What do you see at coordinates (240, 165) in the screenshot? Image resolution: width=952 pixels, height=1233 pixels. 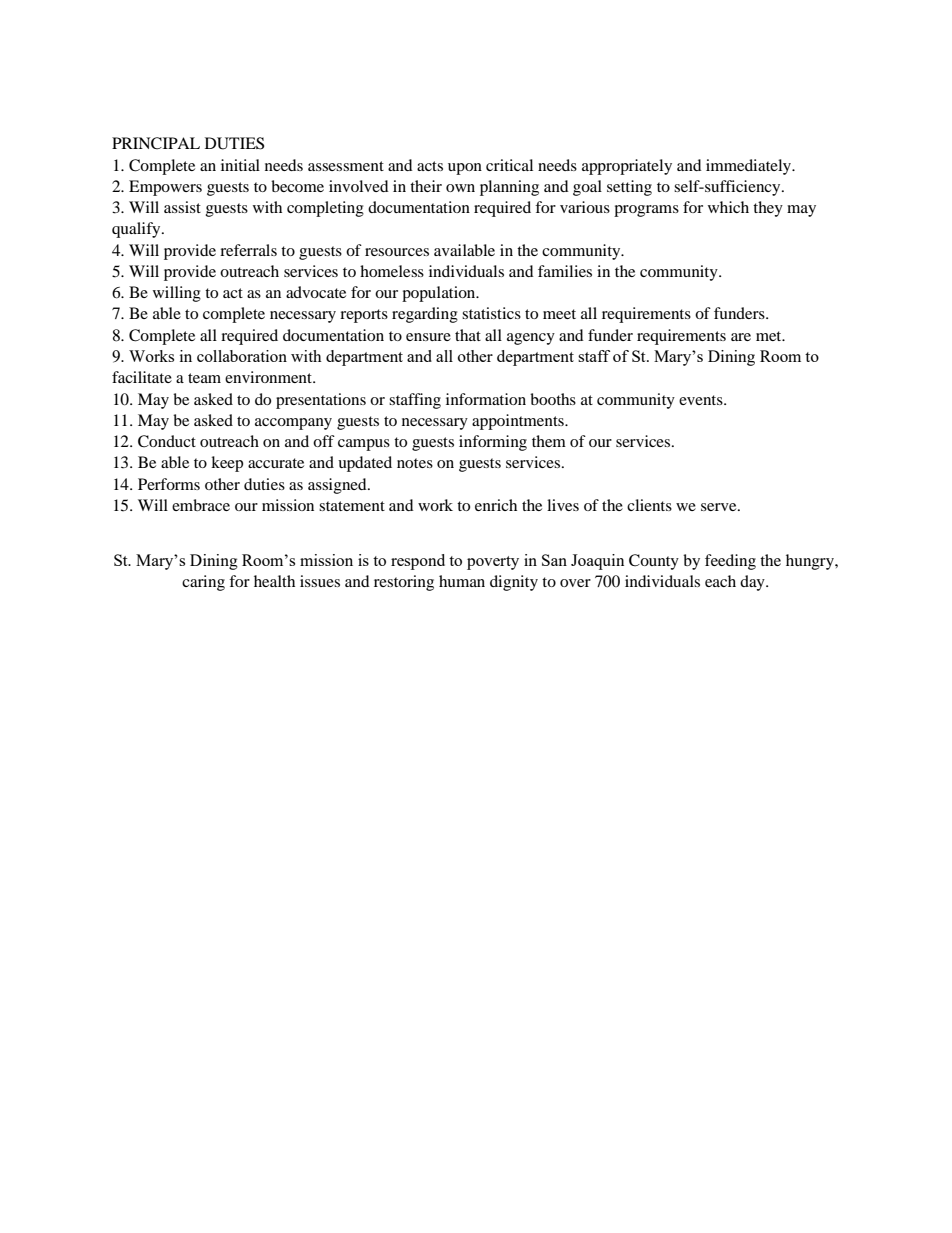 I see `initial` at bounding box center [240, 165].
